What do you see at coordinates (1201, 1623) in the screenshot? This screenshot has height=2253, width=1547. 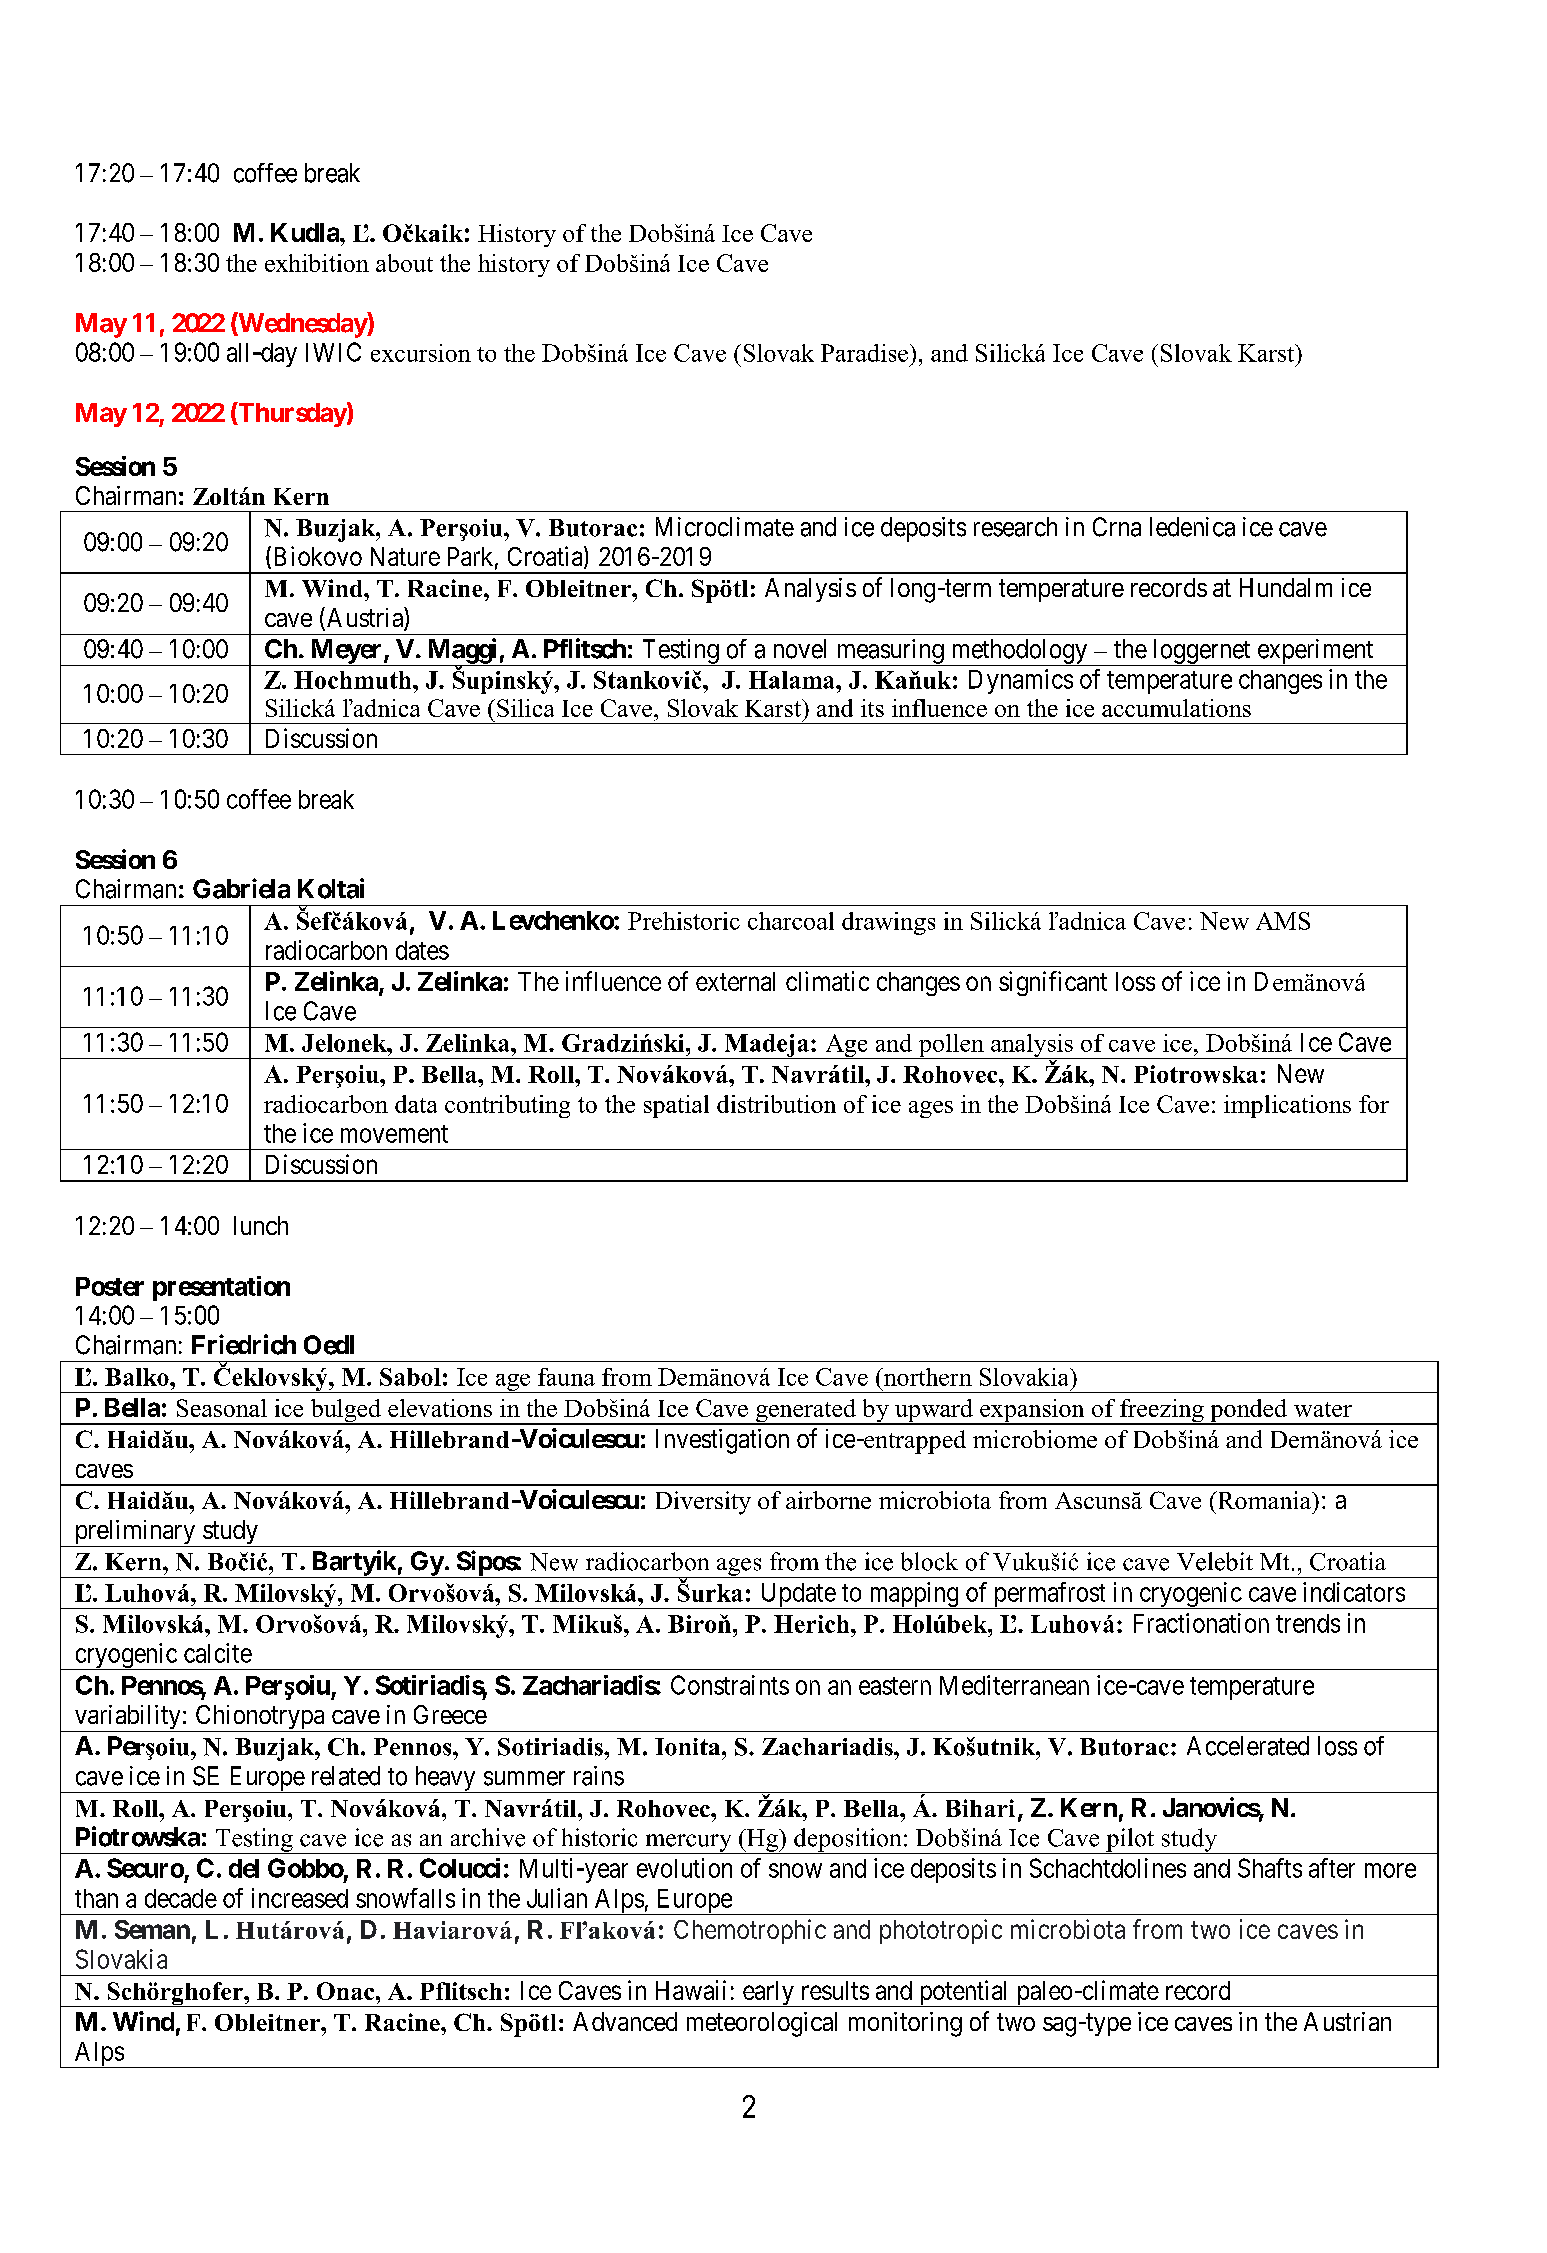 I see `Fractionation` at bounding box center [1201, 1623].
